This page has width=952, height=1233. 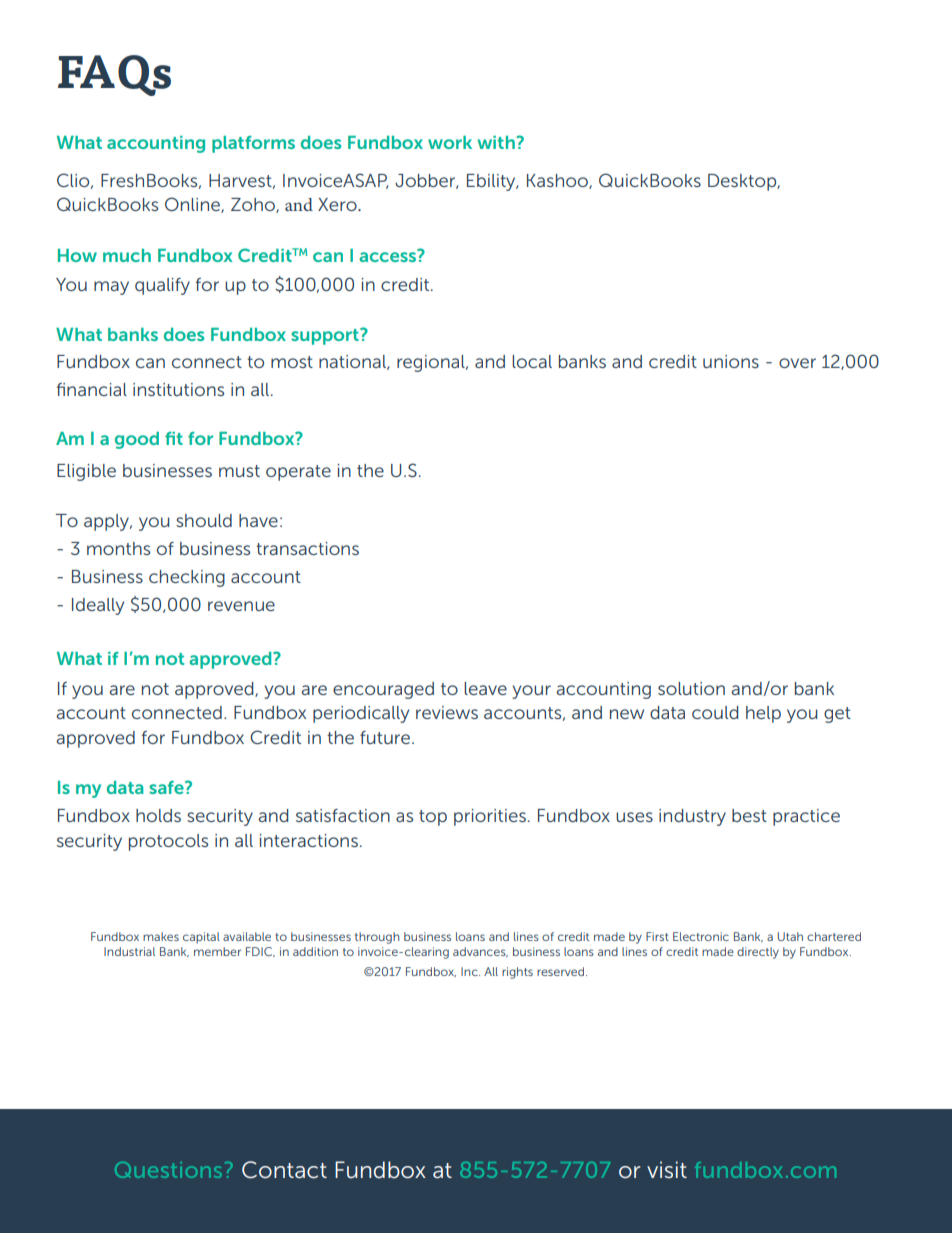 I want to click on Utah, so click(x=790, y=936).
